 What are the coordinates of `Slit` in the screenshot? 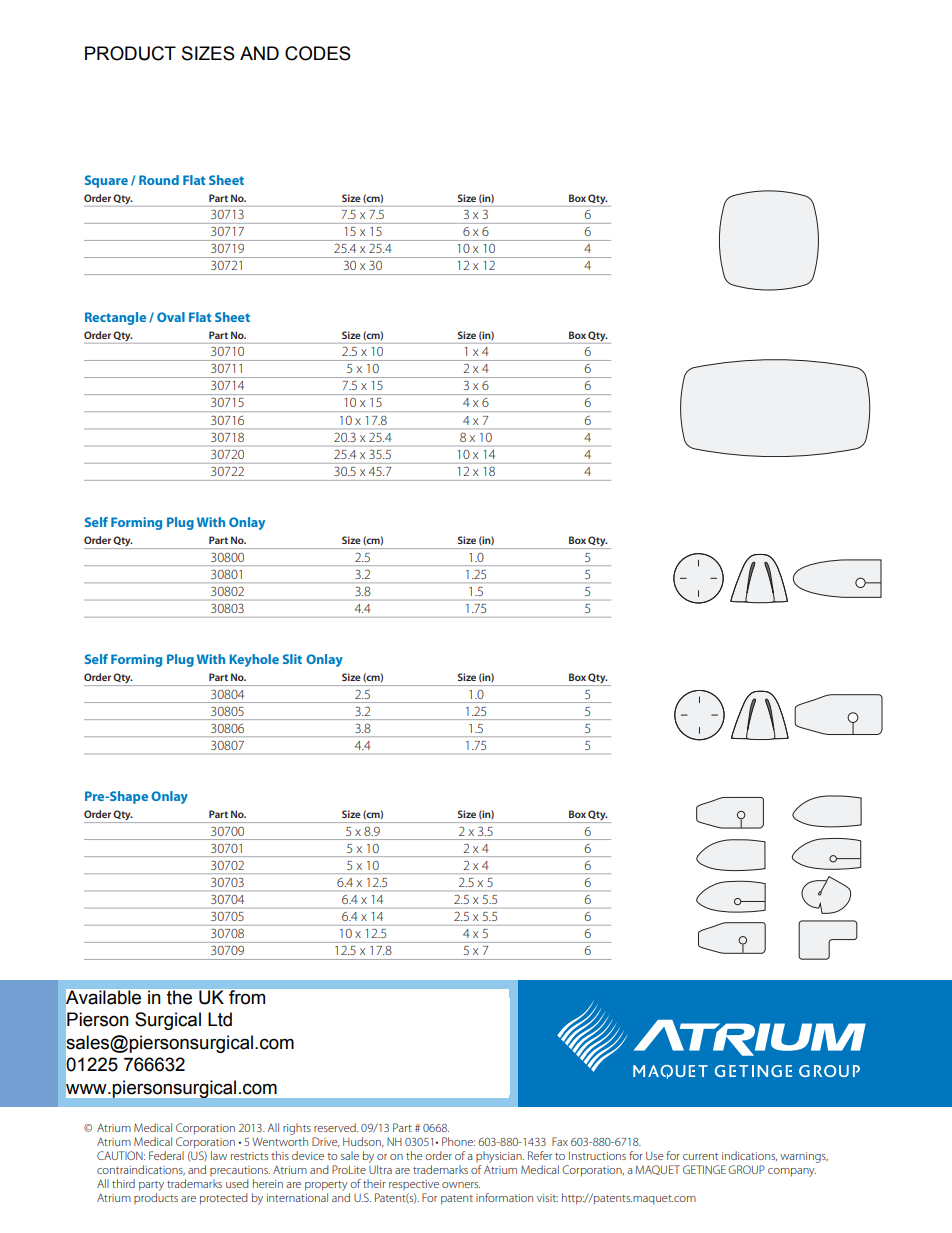 It's located at (292, 659).
